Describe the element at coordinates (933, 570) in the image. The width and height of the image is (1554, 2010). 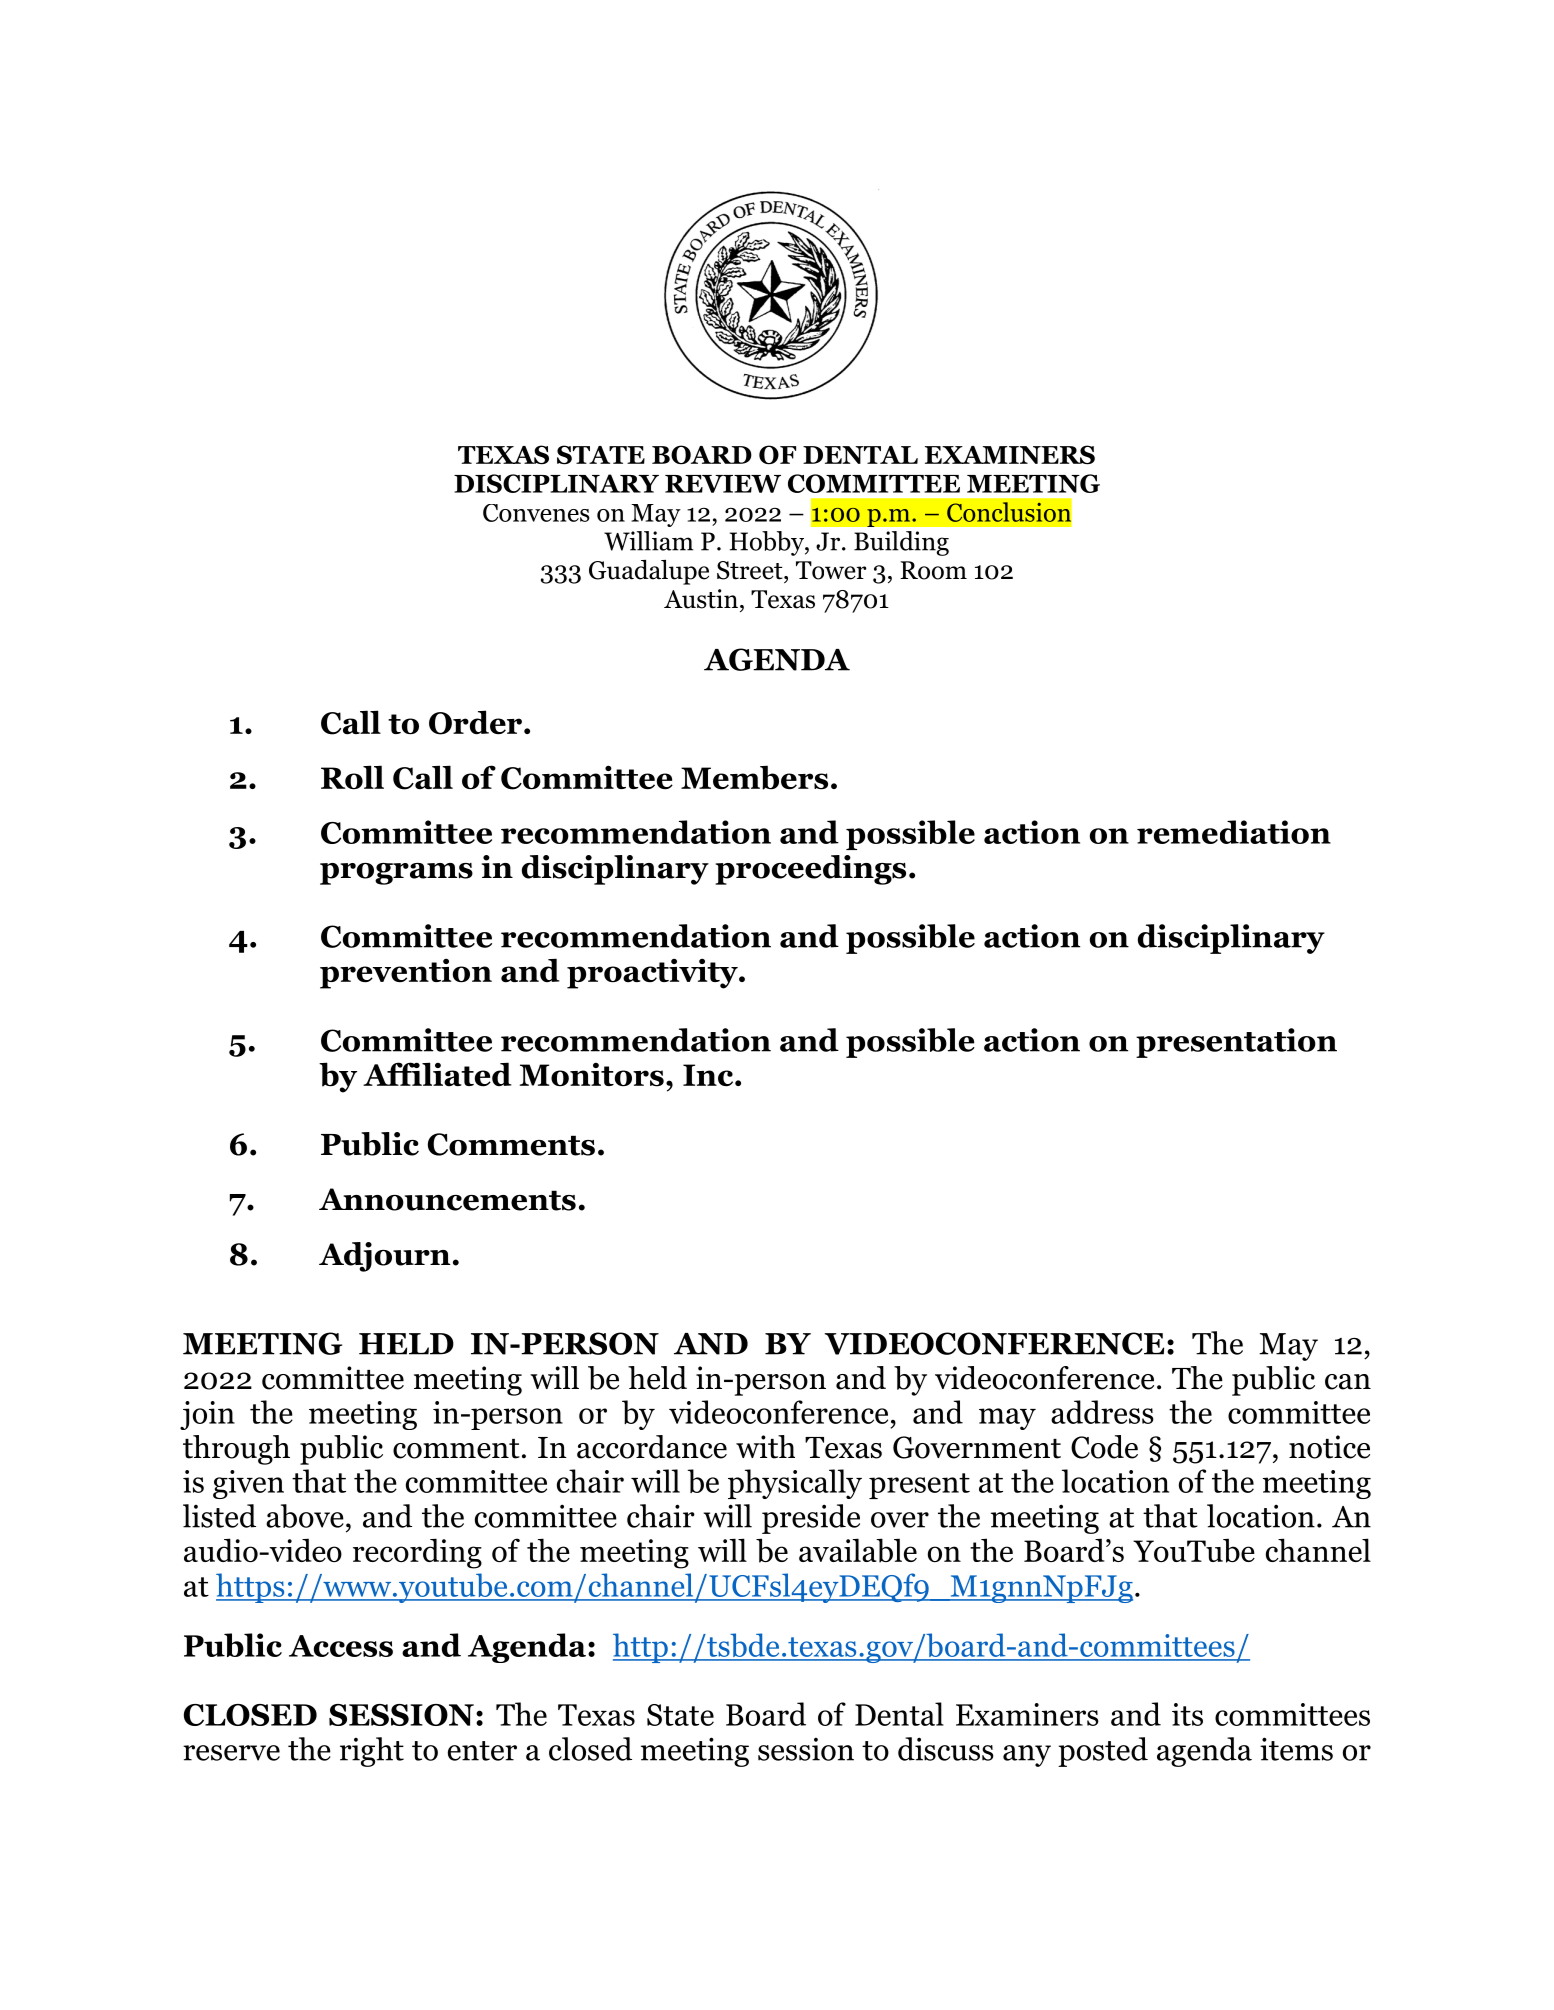
I see `Room` at that location.
